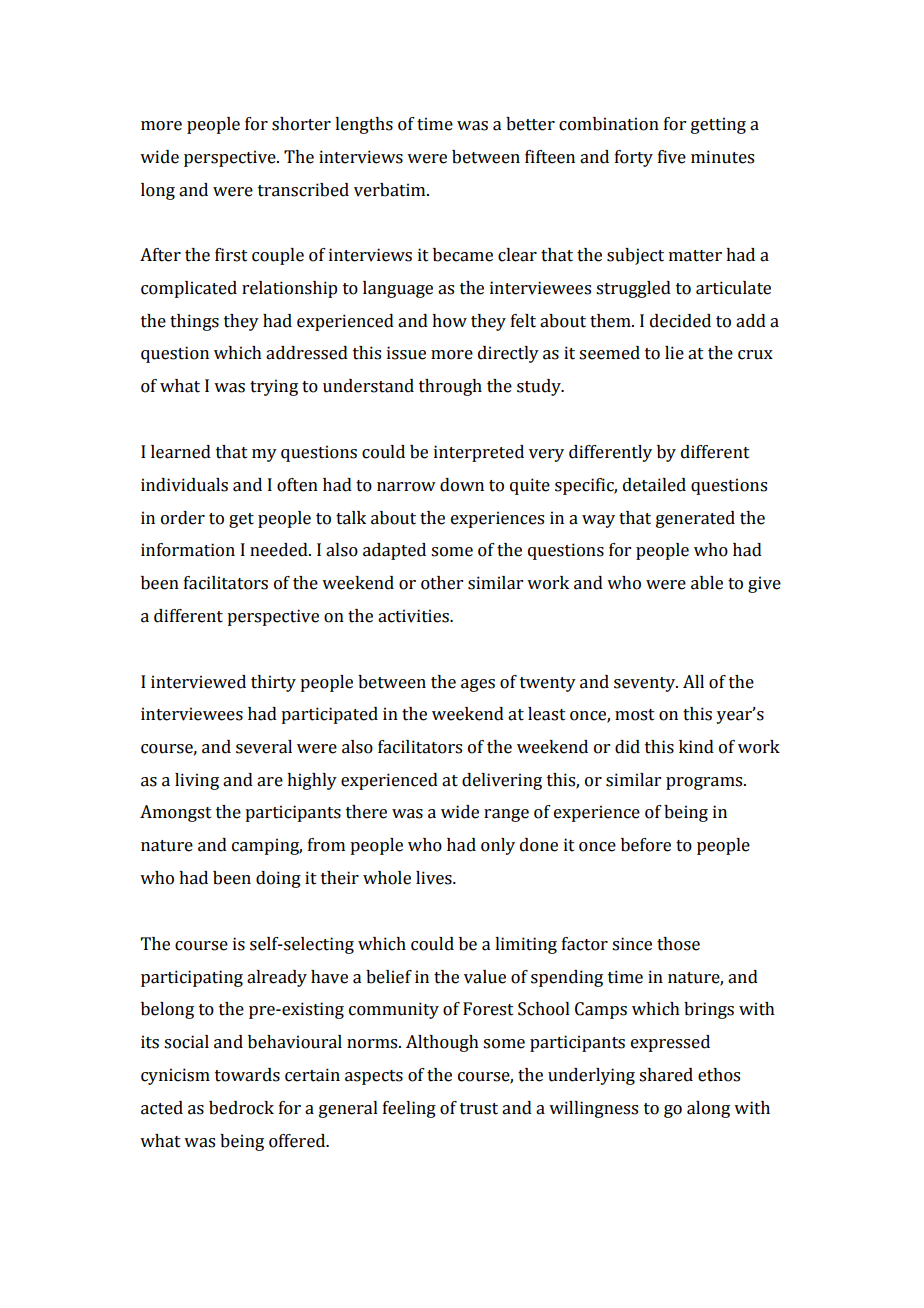 The width and height of the screenshot is (924, 1308). What do you see at coordinates (274, 387) in the screenshot?
I see `trying` at bounding box center [274, 387].
